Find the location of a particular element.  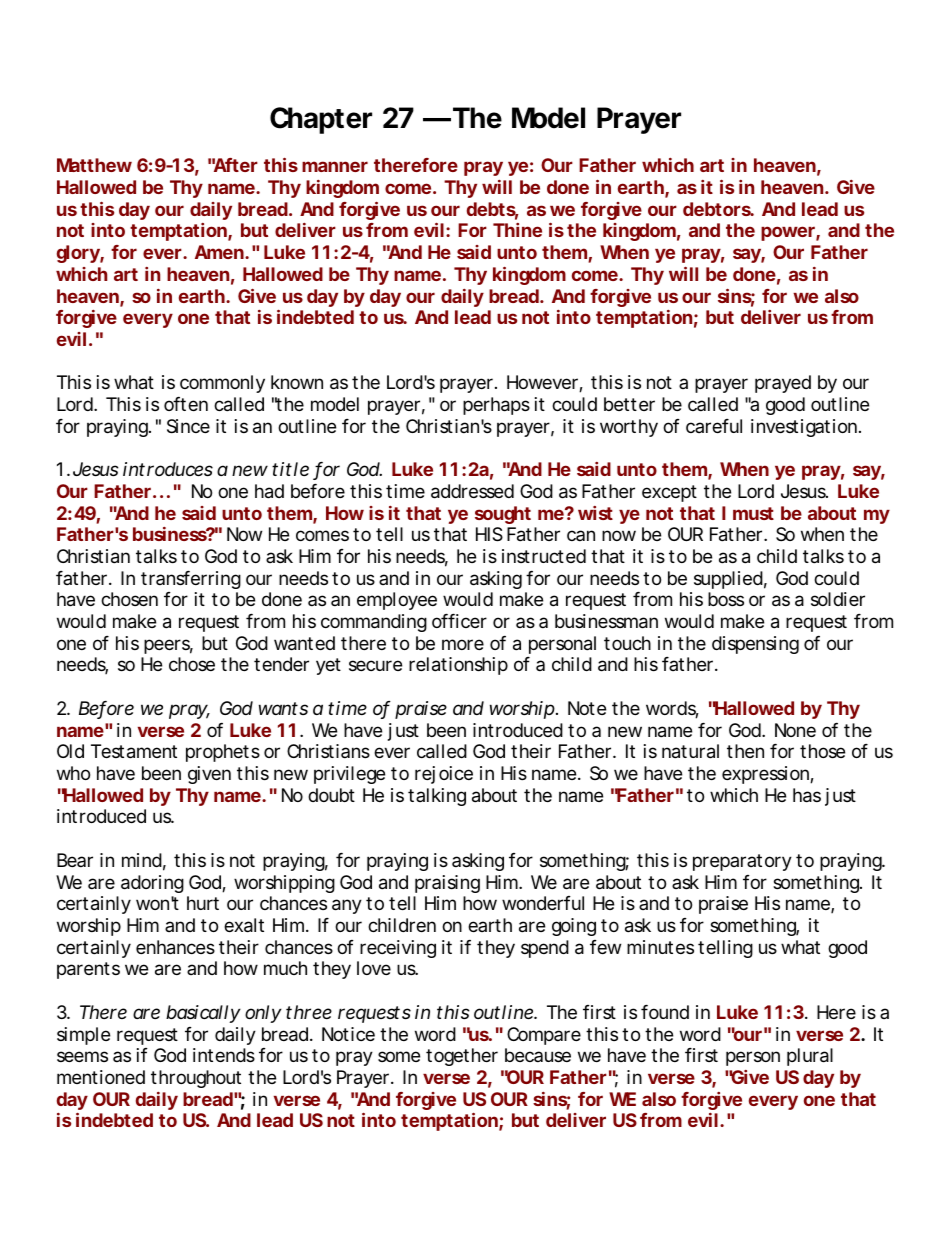

transferring is located at coordinates (191, 580).
